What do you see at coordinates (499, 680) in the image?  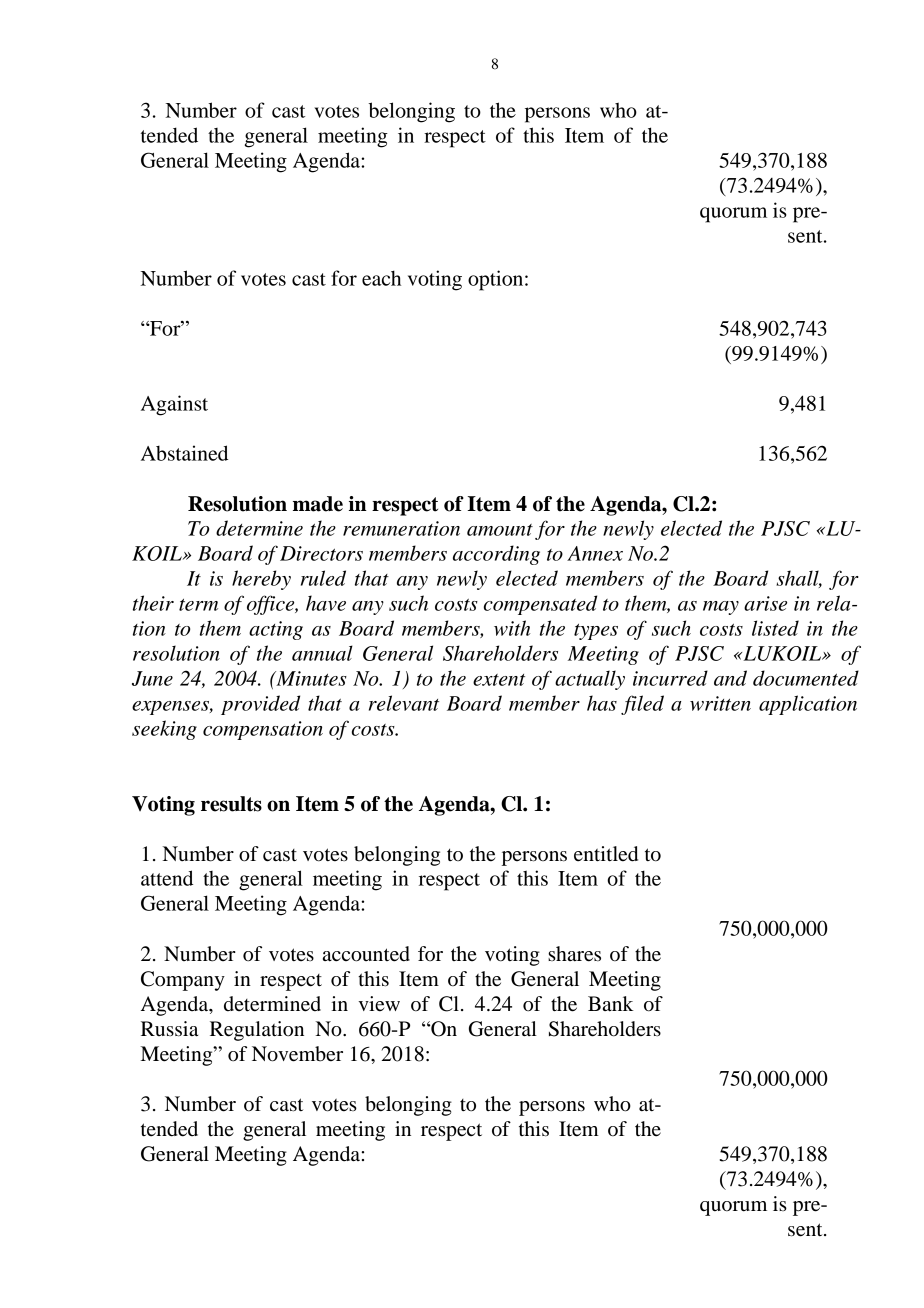 I see `extent` at bounding box center [499, 680].
